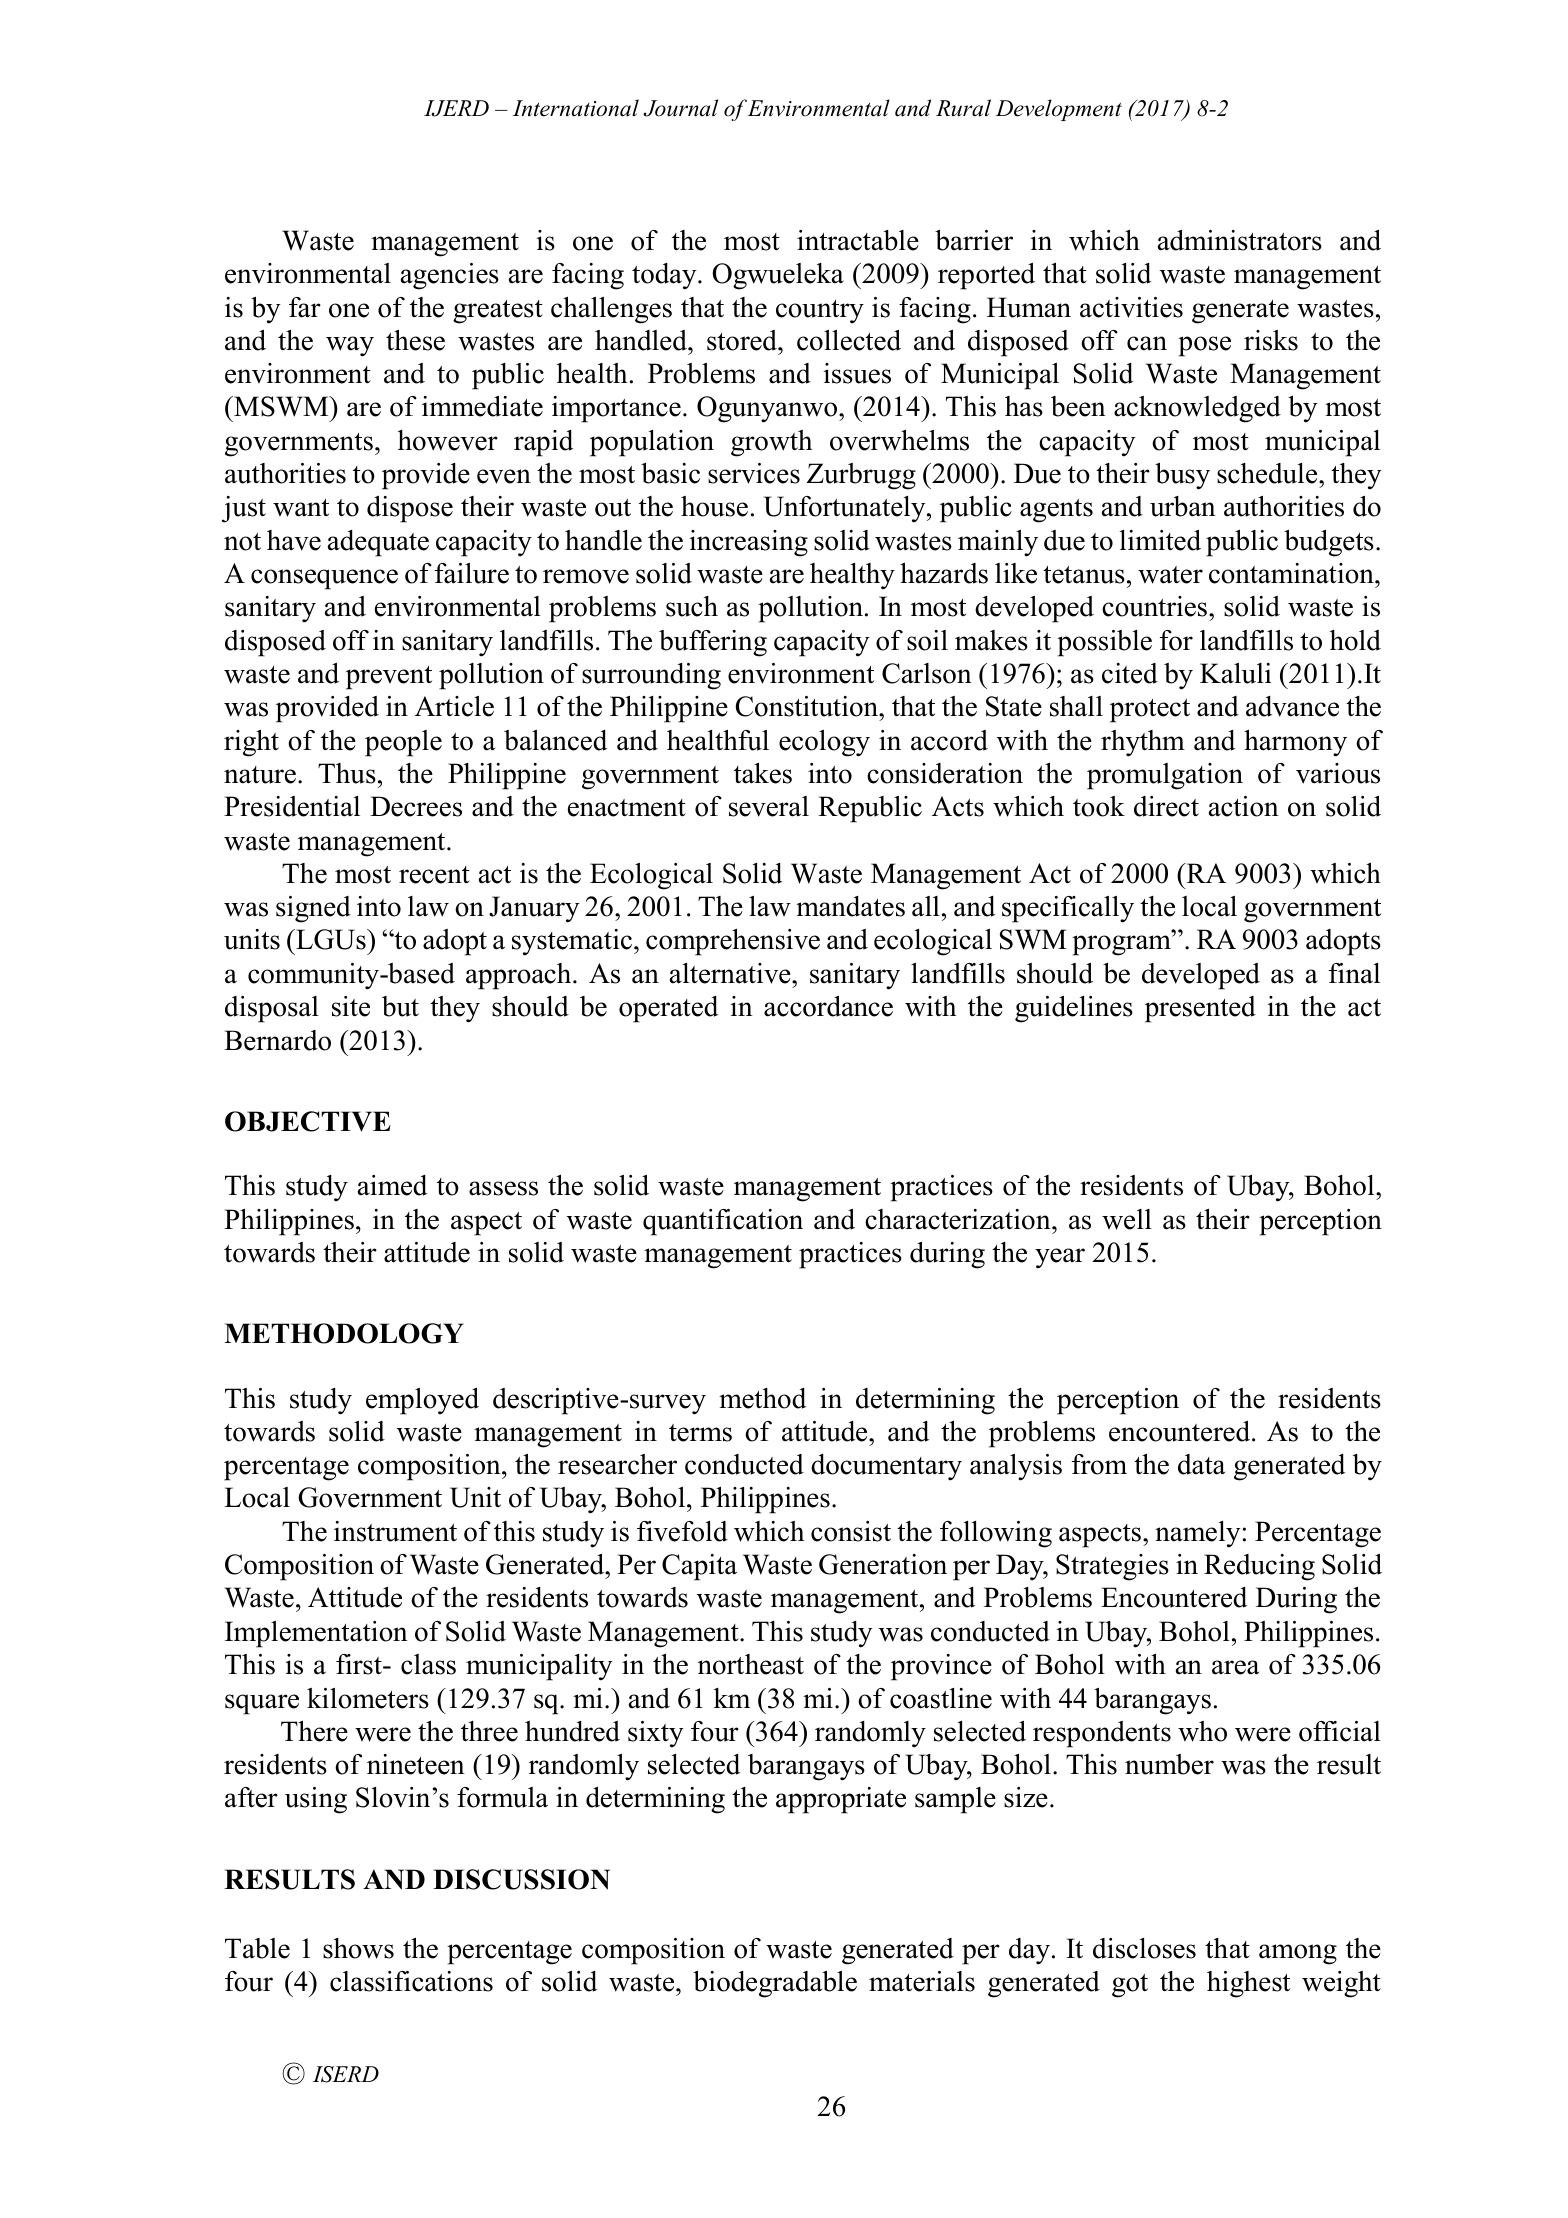 Image resolution: width=1568 pixels, height=2218 pixels. What do you see at coordinates (1259, 1567) in the image?
I see `Reducing` at bounding box center [1259, 1567].
